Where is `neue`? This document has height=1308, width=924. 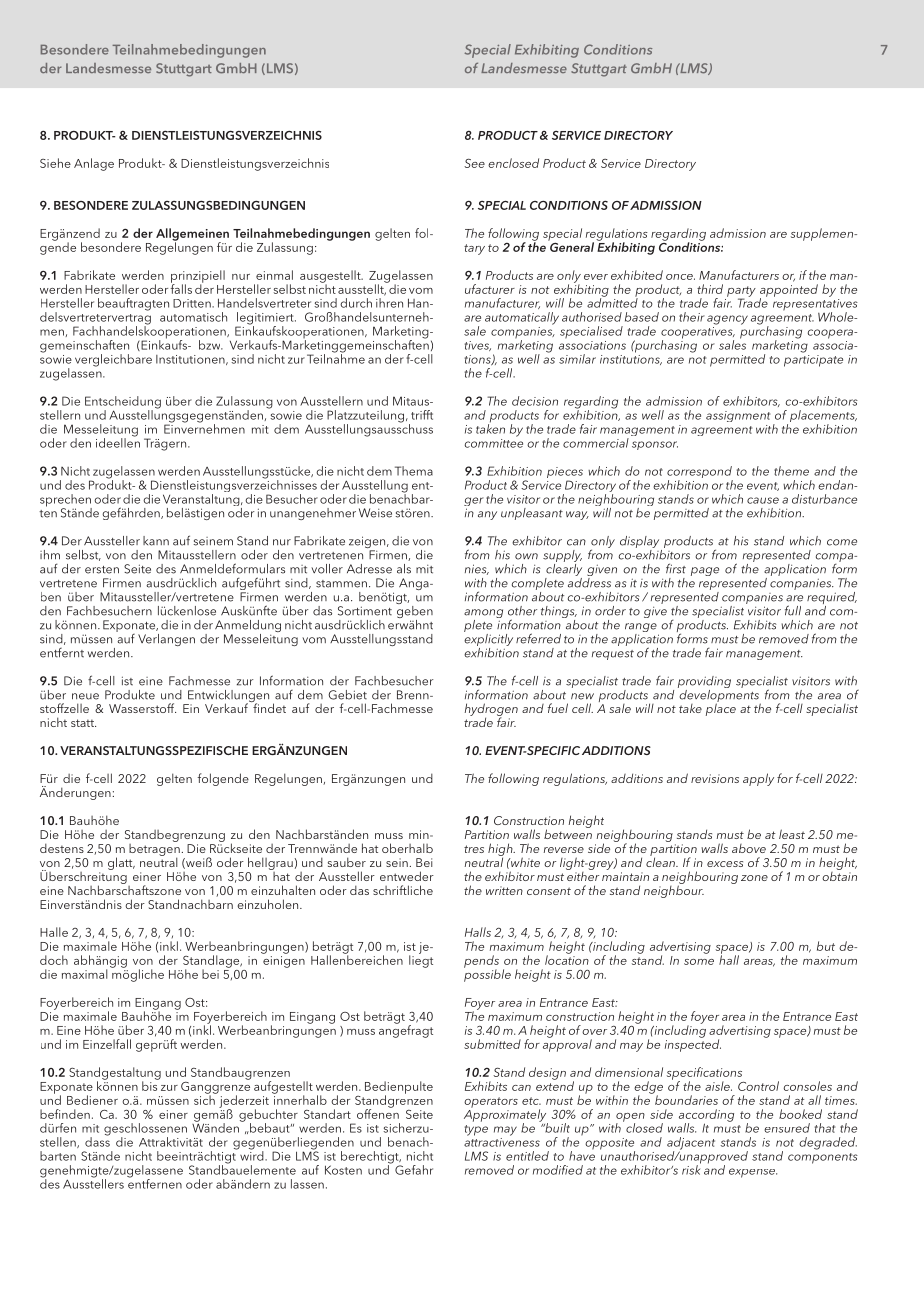 neue is located at coordinates (85, 696).
